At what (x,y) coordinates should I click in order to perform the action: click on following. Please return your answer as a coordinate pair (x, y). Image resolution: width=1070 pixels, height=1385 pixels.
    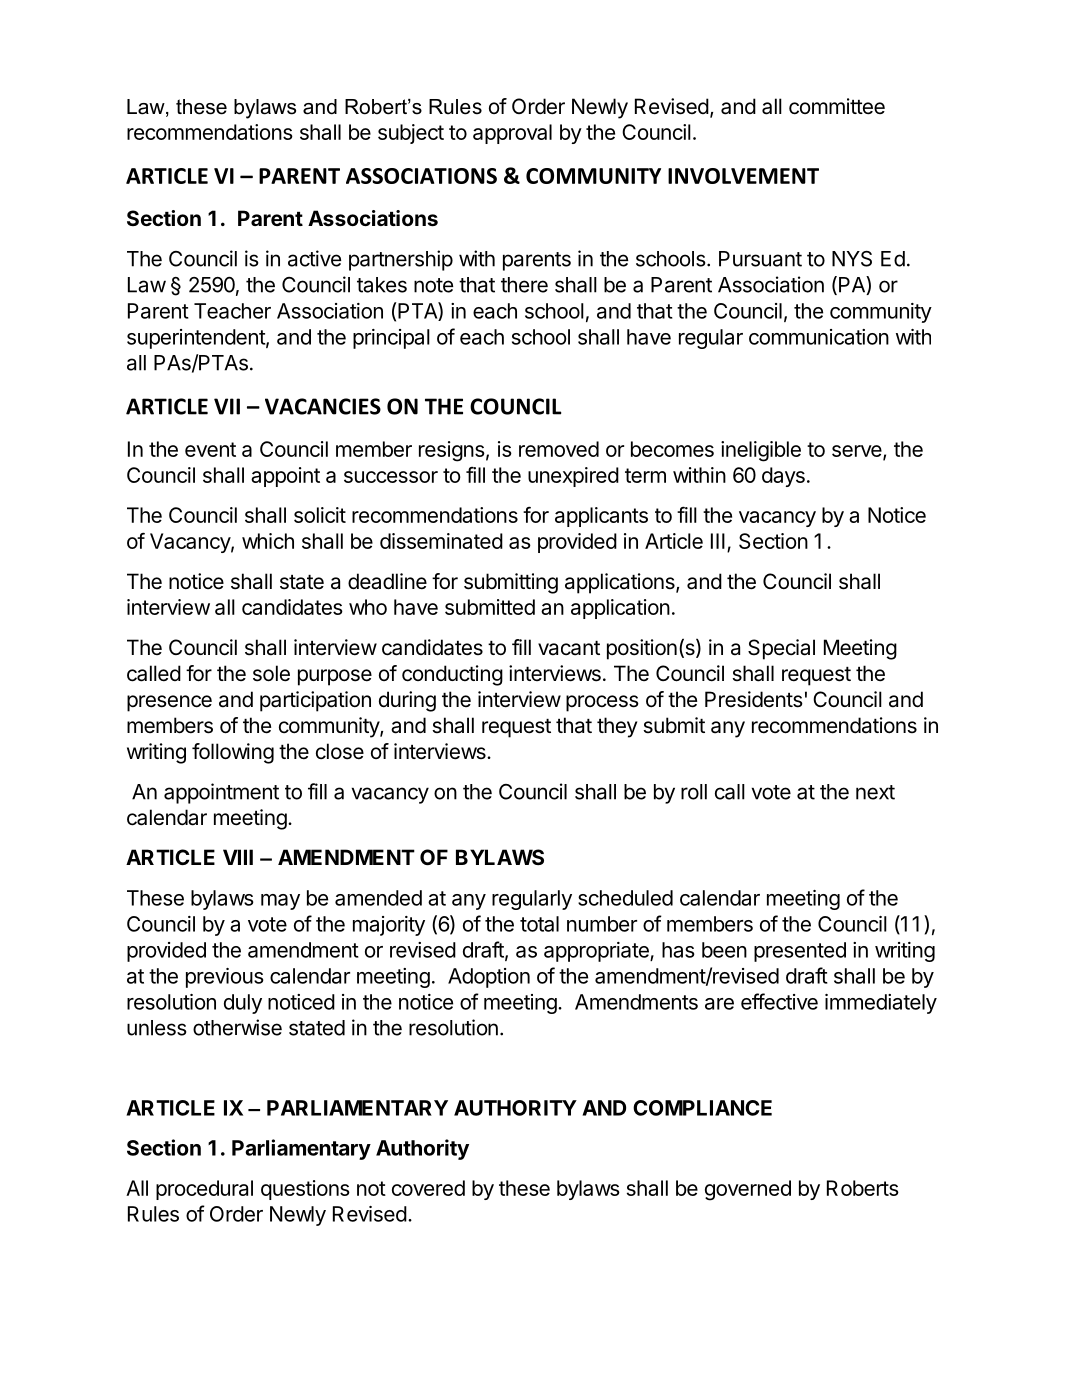
    Looking at the image, I should click on (233, 753).
